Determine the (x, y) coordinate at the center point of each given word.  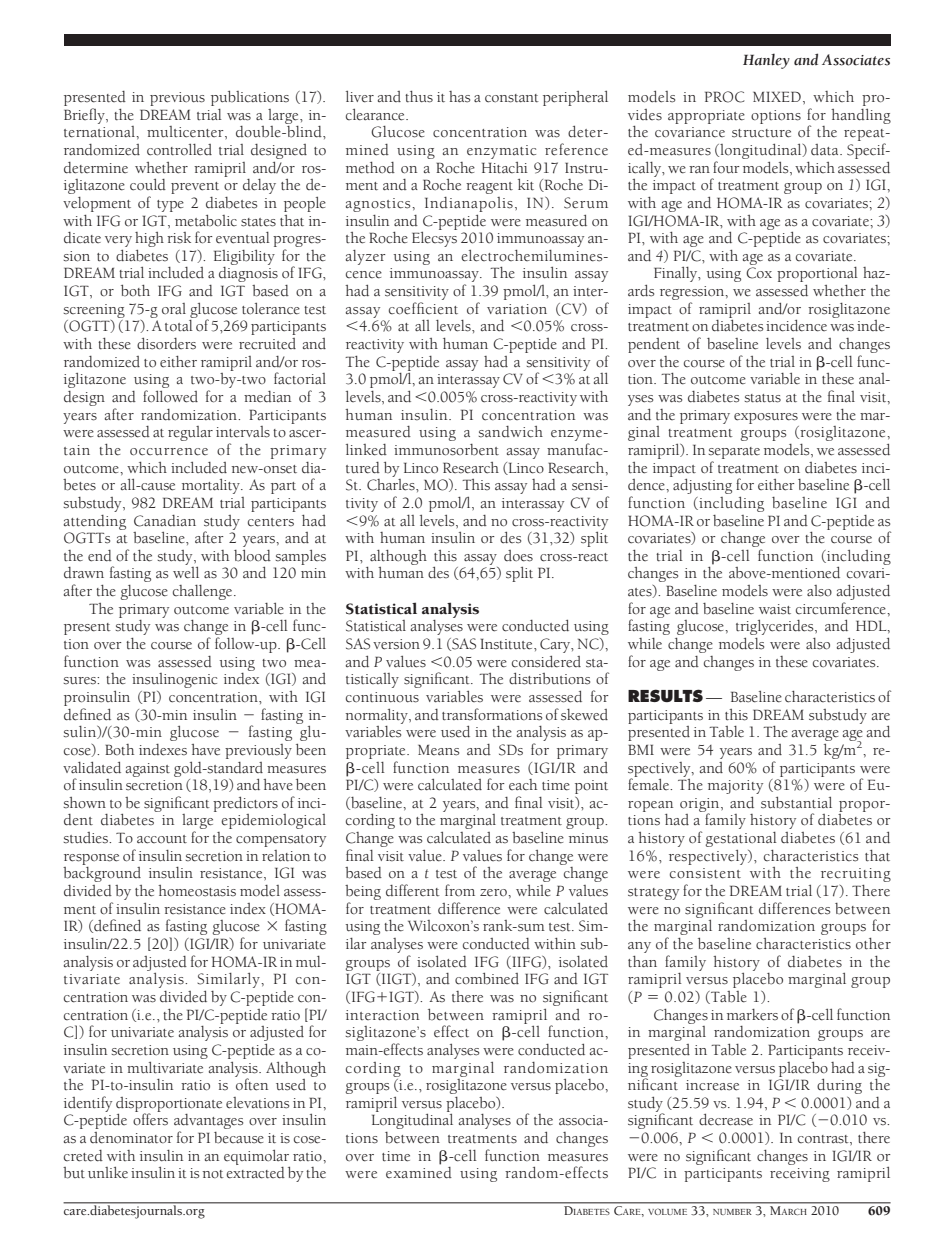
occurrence (169, 452)
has (459, 97)
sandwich (511, 432)
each (523, 784)
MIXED (777, 96)
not (213, 1174)
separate (734, 453)
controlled (179, 150)
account (162, 839)
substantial (796, 803)
